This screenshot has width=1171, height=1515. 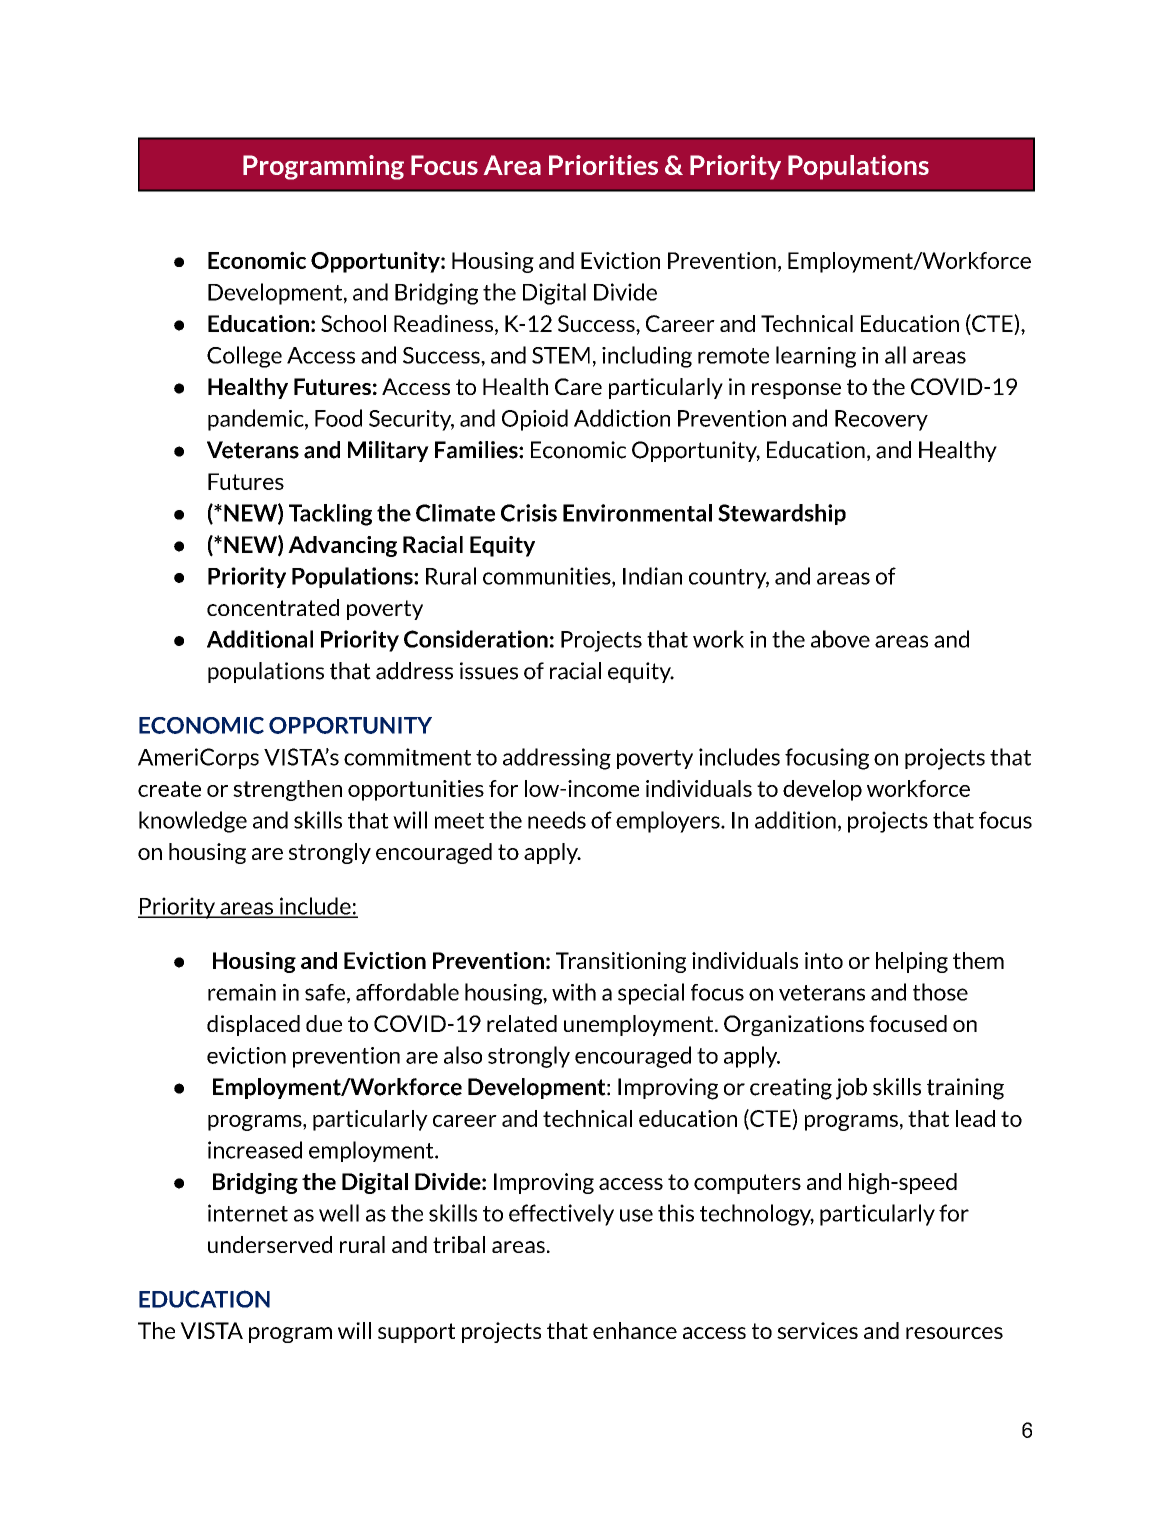 What do you see at coordinates (287, 790) in the screenshot?
I see `strengthen` at bounding box center [287, 790].
